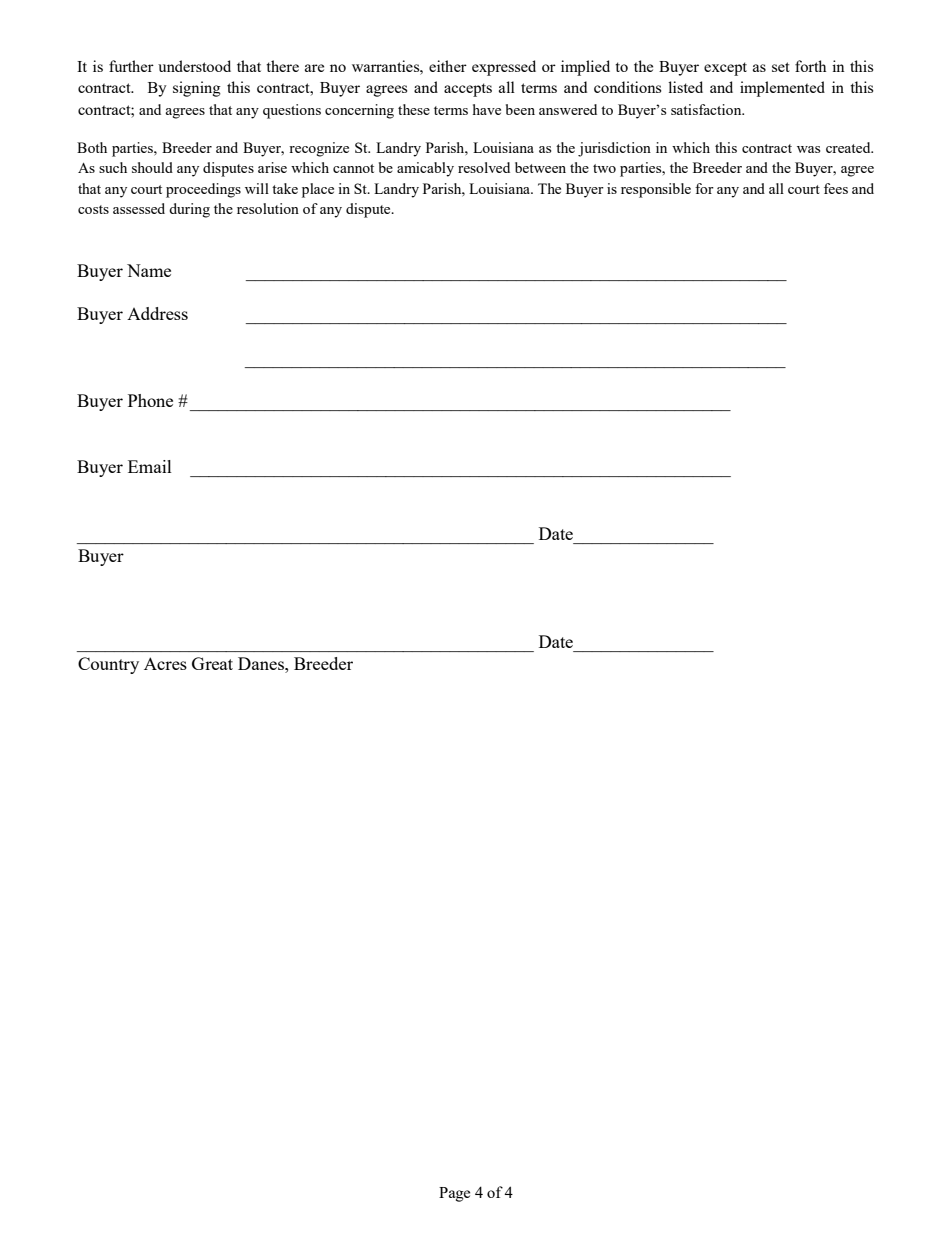  Describe the element at coordinates (165, 663) in the screenshot. I see `Acres` at that location.
